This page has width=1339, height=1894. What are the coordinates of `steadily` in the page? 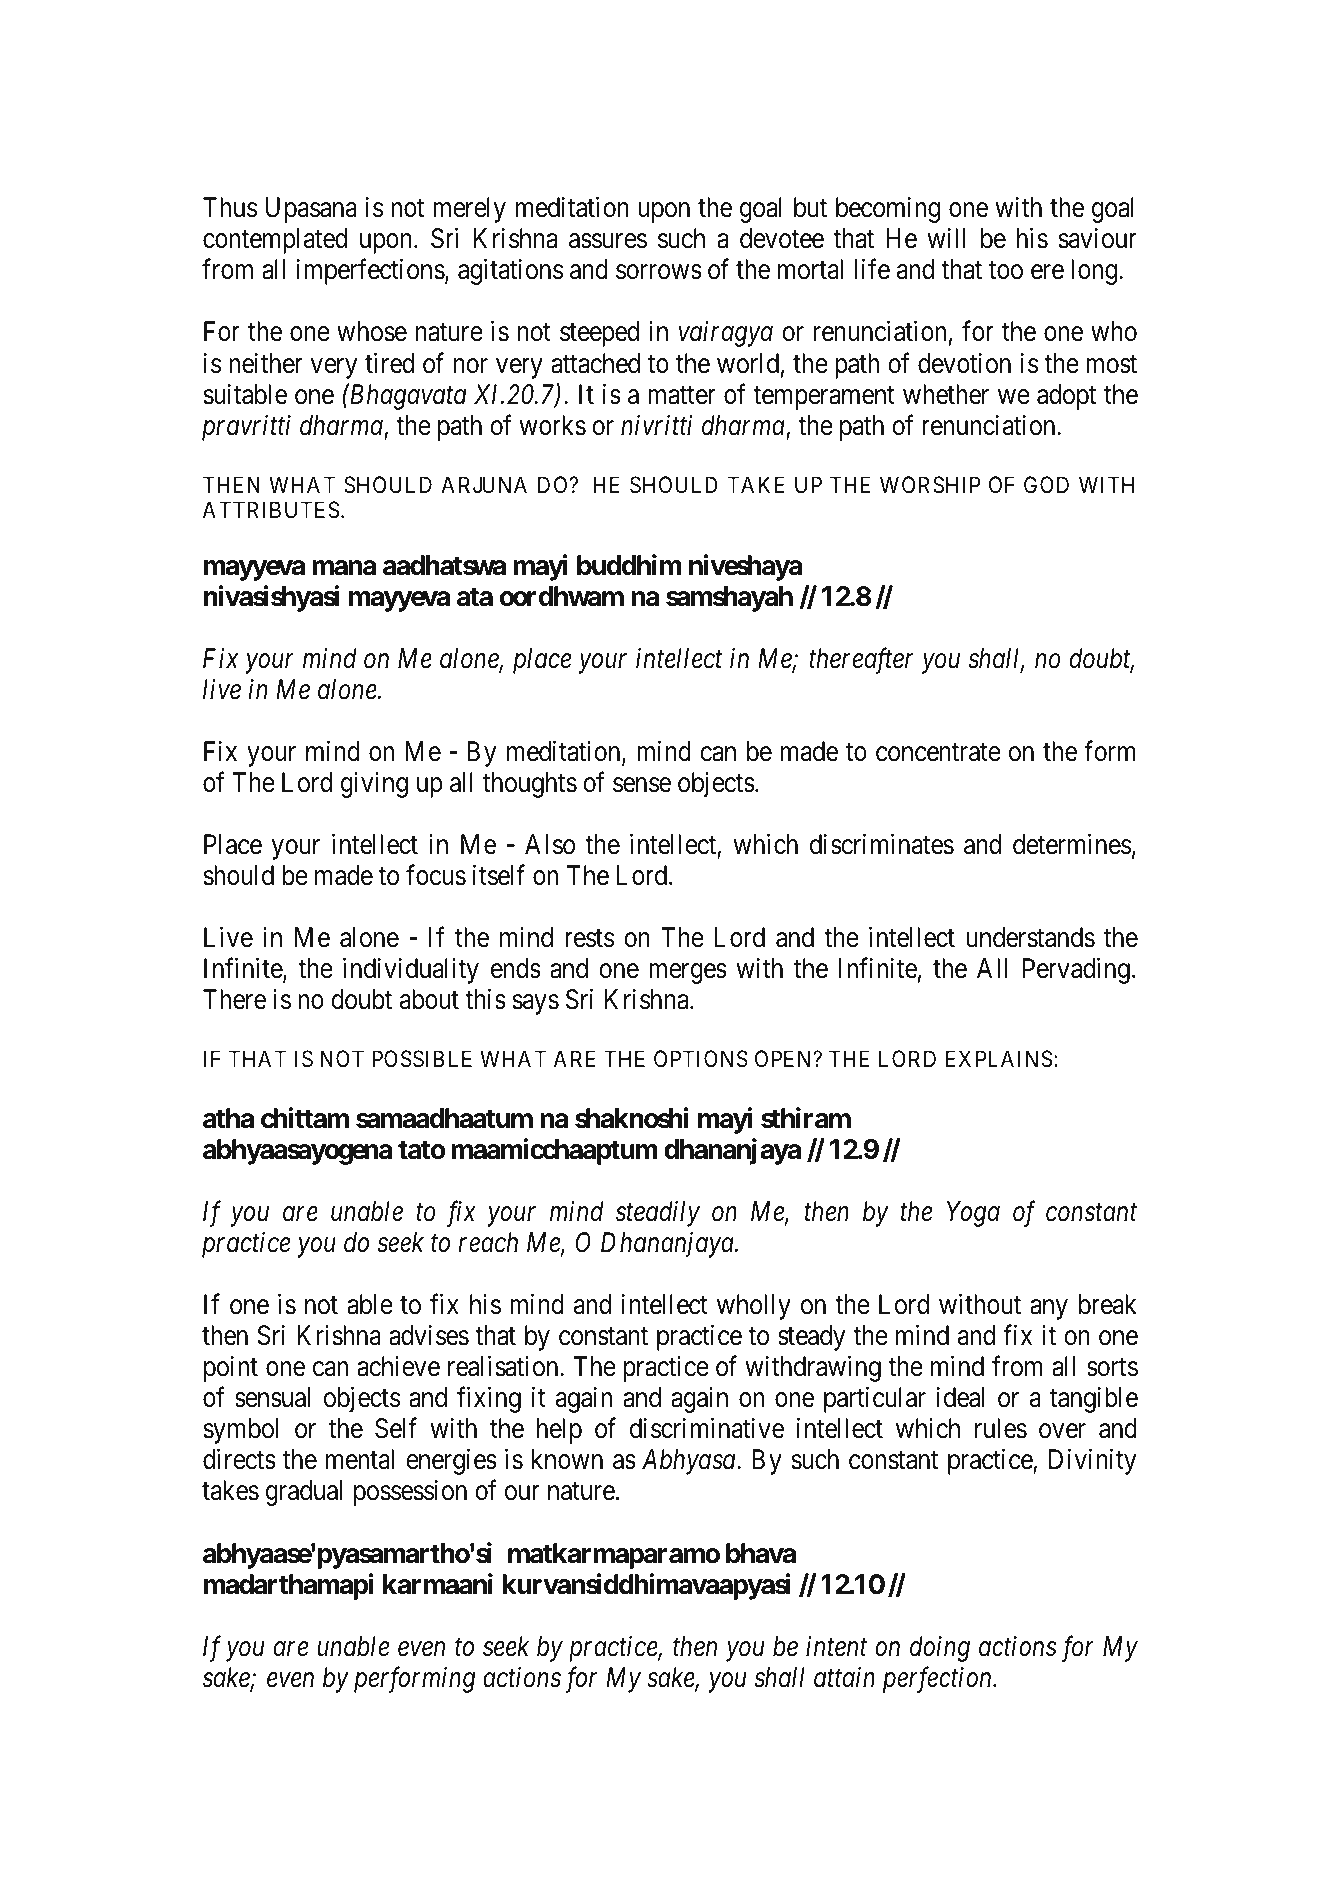 It's located at (658, 1214).
